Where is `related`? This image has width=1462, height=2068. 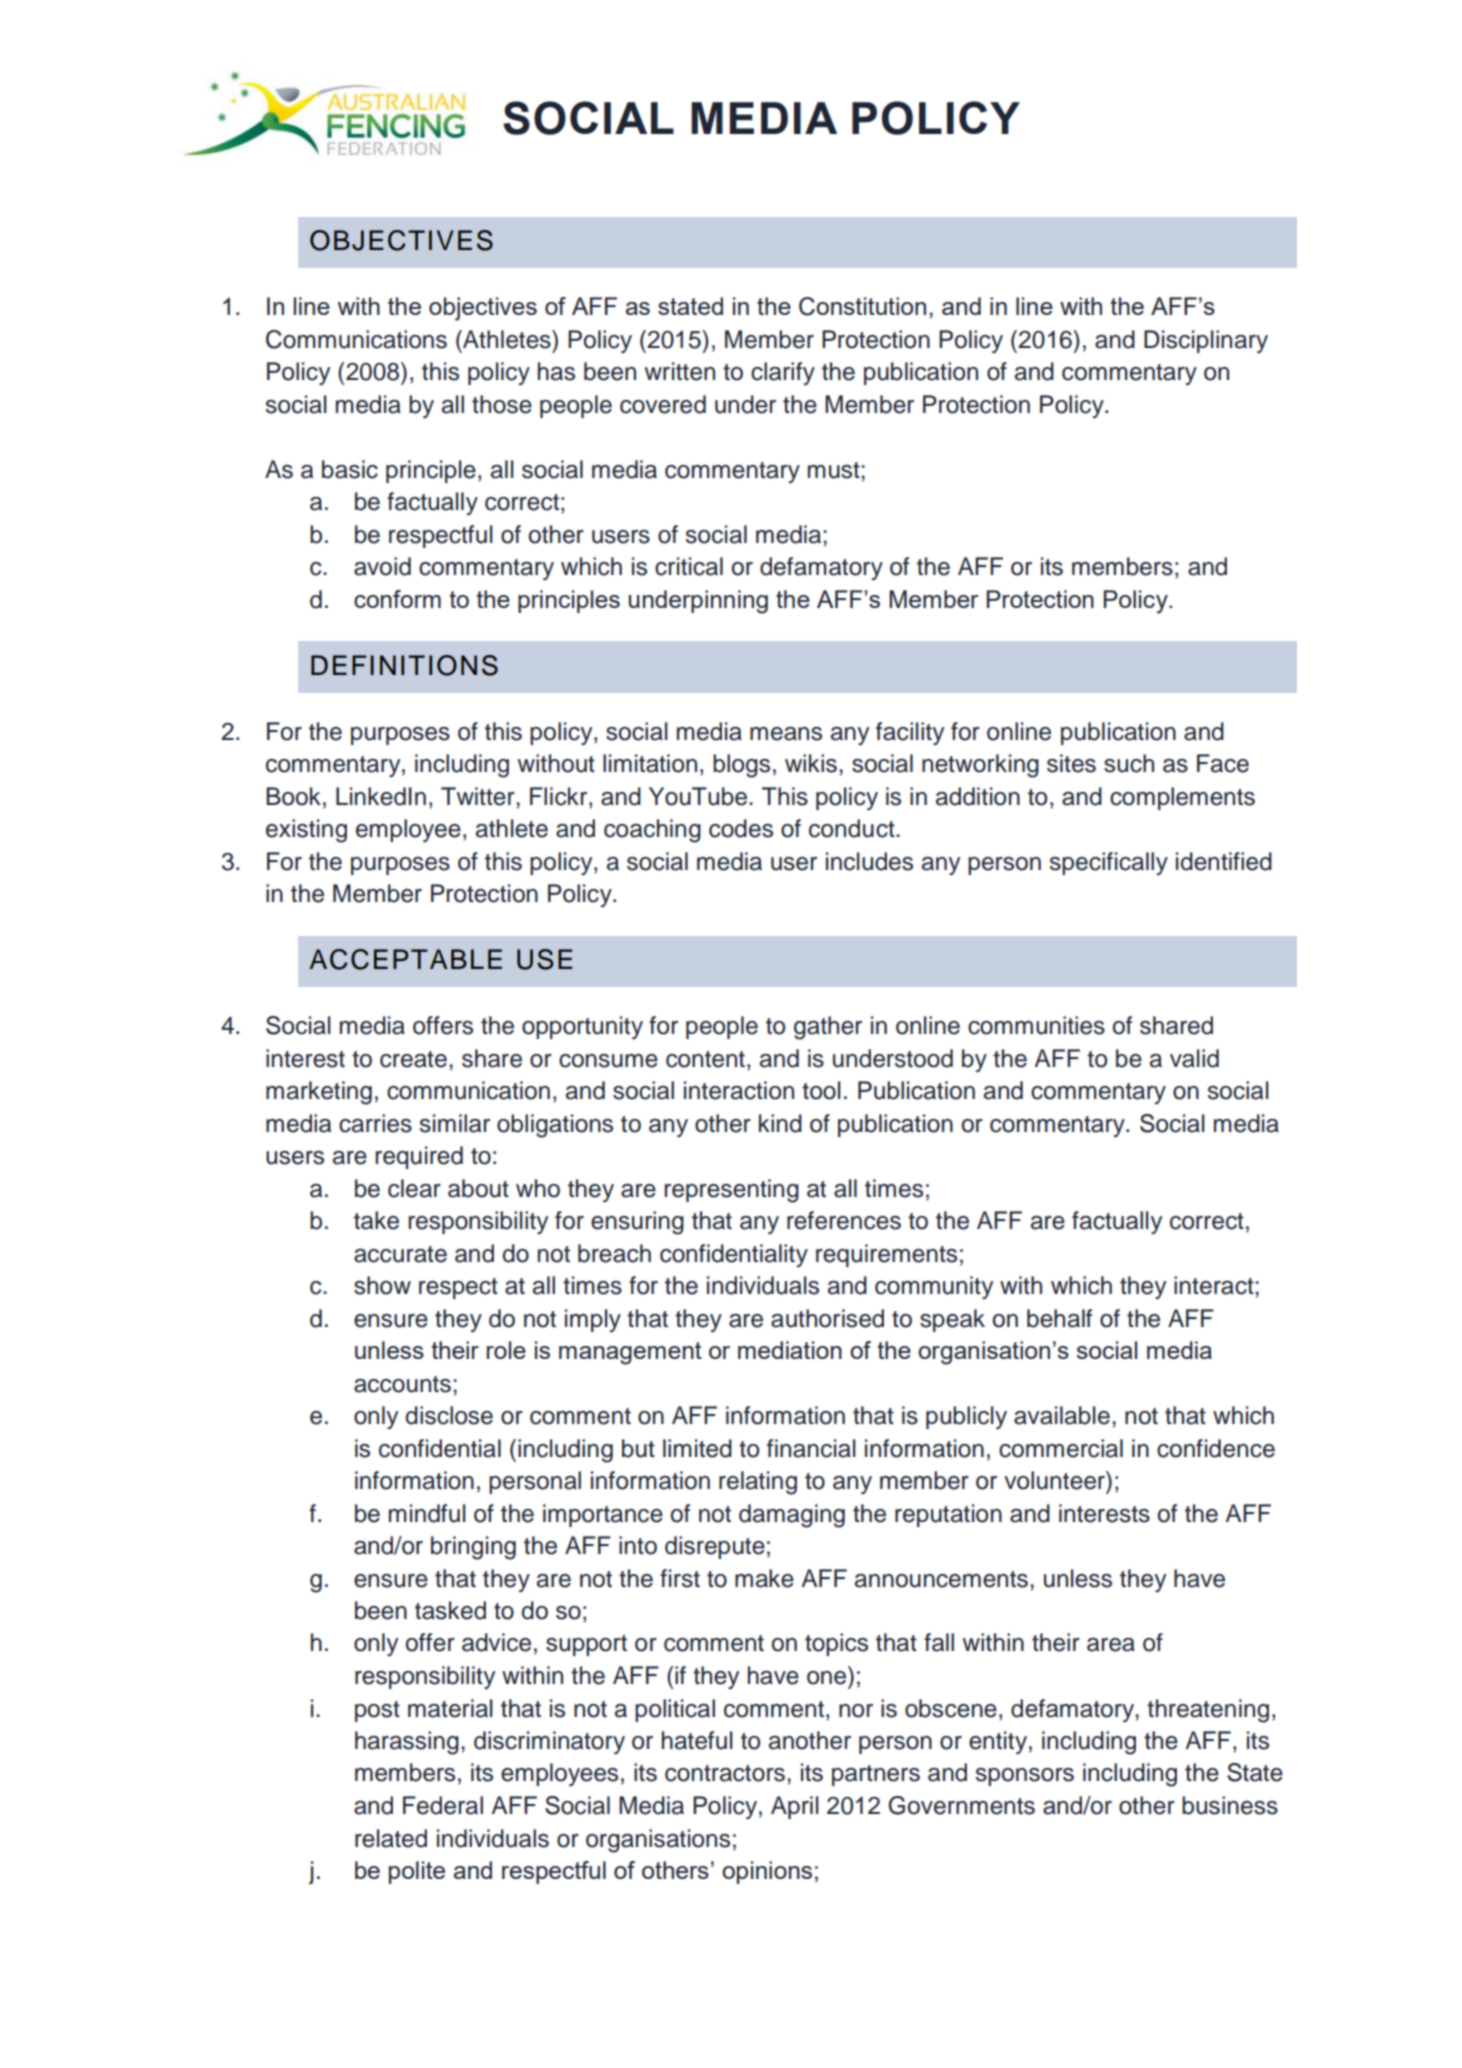
related is located at coordinates (391, 1838).
